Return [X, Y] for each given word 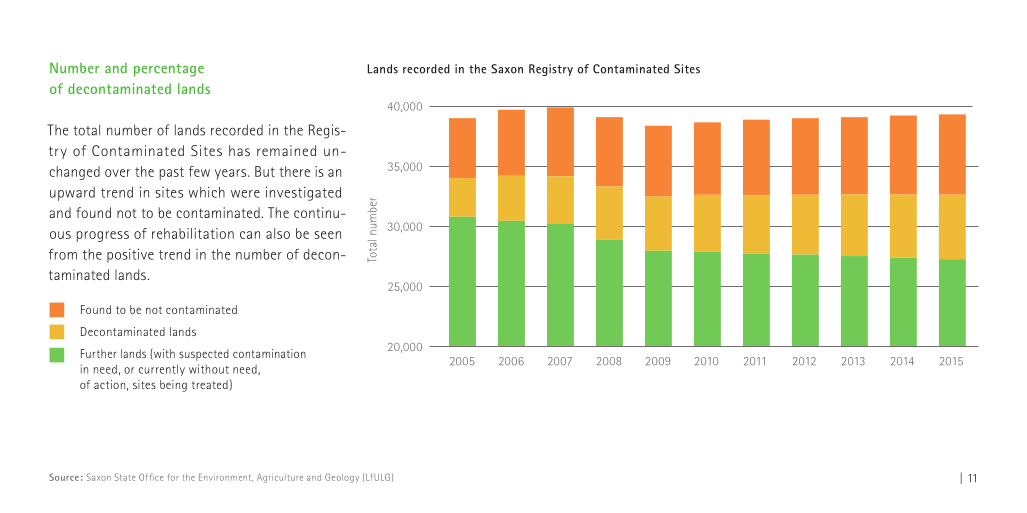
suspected [204, 355]
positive [130, 256]
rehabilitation [193, 233]
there [294, 171]
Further [98, 353]
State [125, 477]
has [239, 150]
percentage [169, 70]
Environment [226, 477]
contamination [269, 353]
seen [327, 235]
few [199, 171]
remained [286, 150]
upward [72, 194]
